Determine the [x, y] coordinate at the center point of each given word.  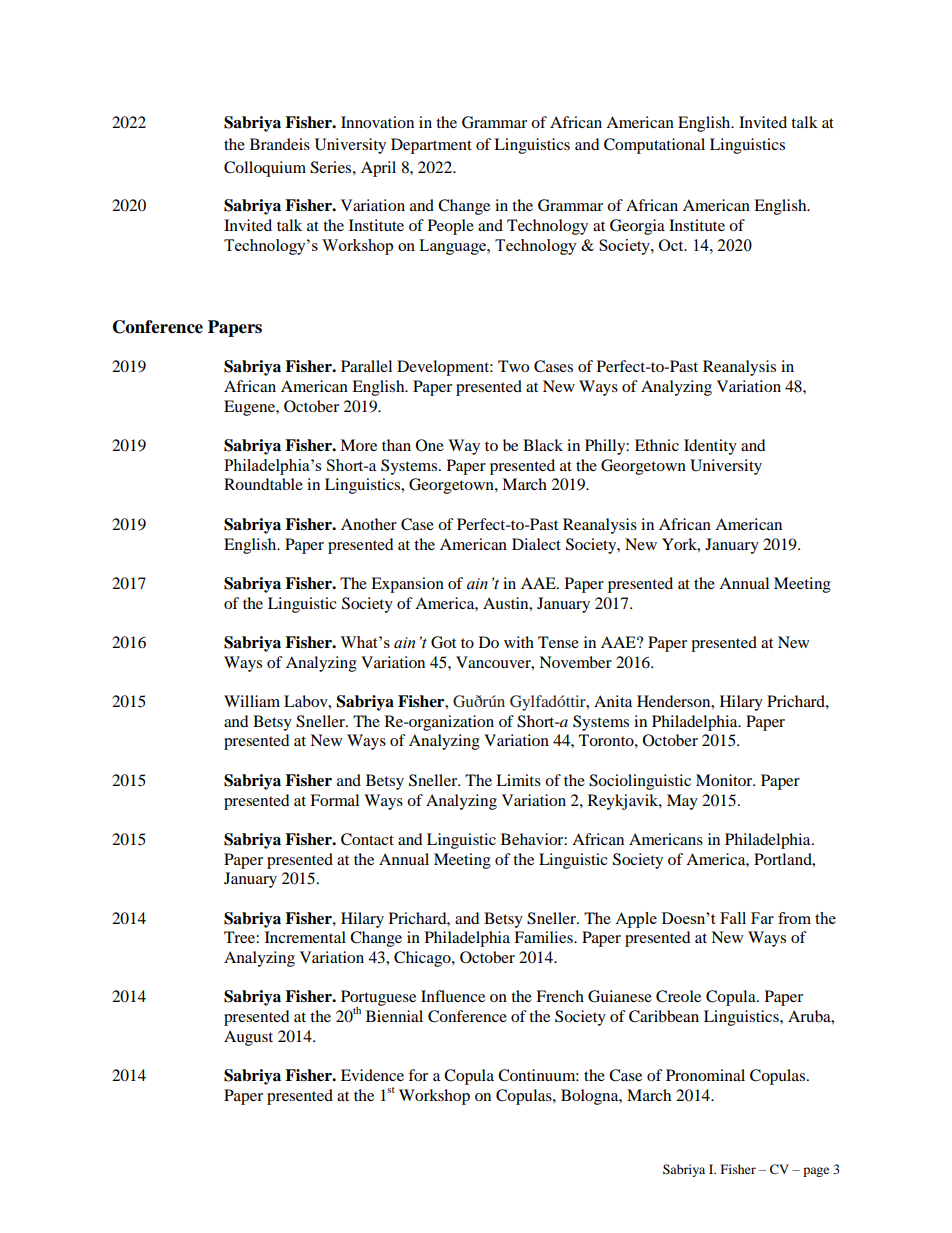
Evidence [372, 1075]
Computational [654, 146]
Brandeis [280, 144]
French [560, 996]
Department [431, 146]
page [816, 1172]
